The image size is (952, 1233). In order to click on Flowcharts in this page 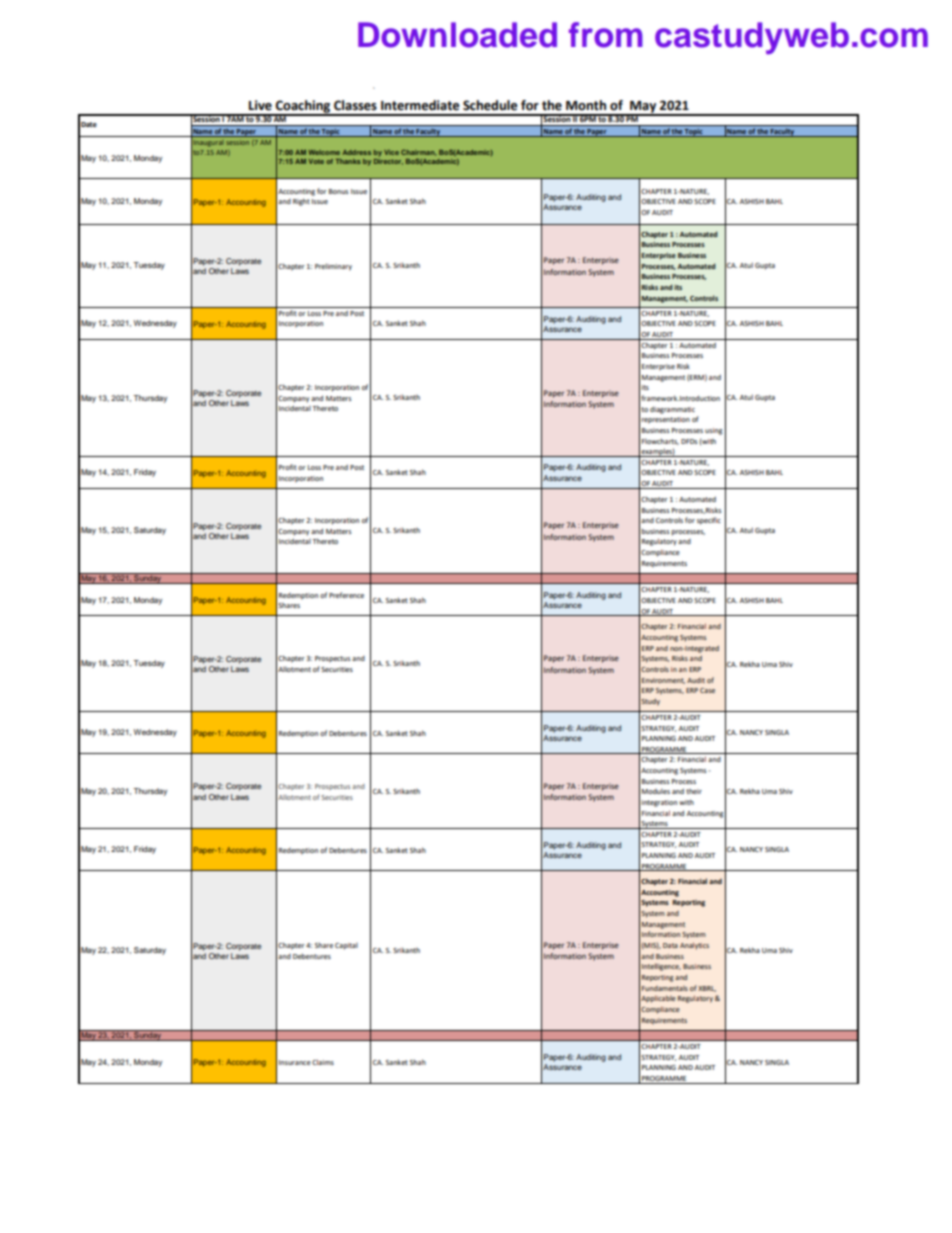, I will do `click(660, 441)`.
